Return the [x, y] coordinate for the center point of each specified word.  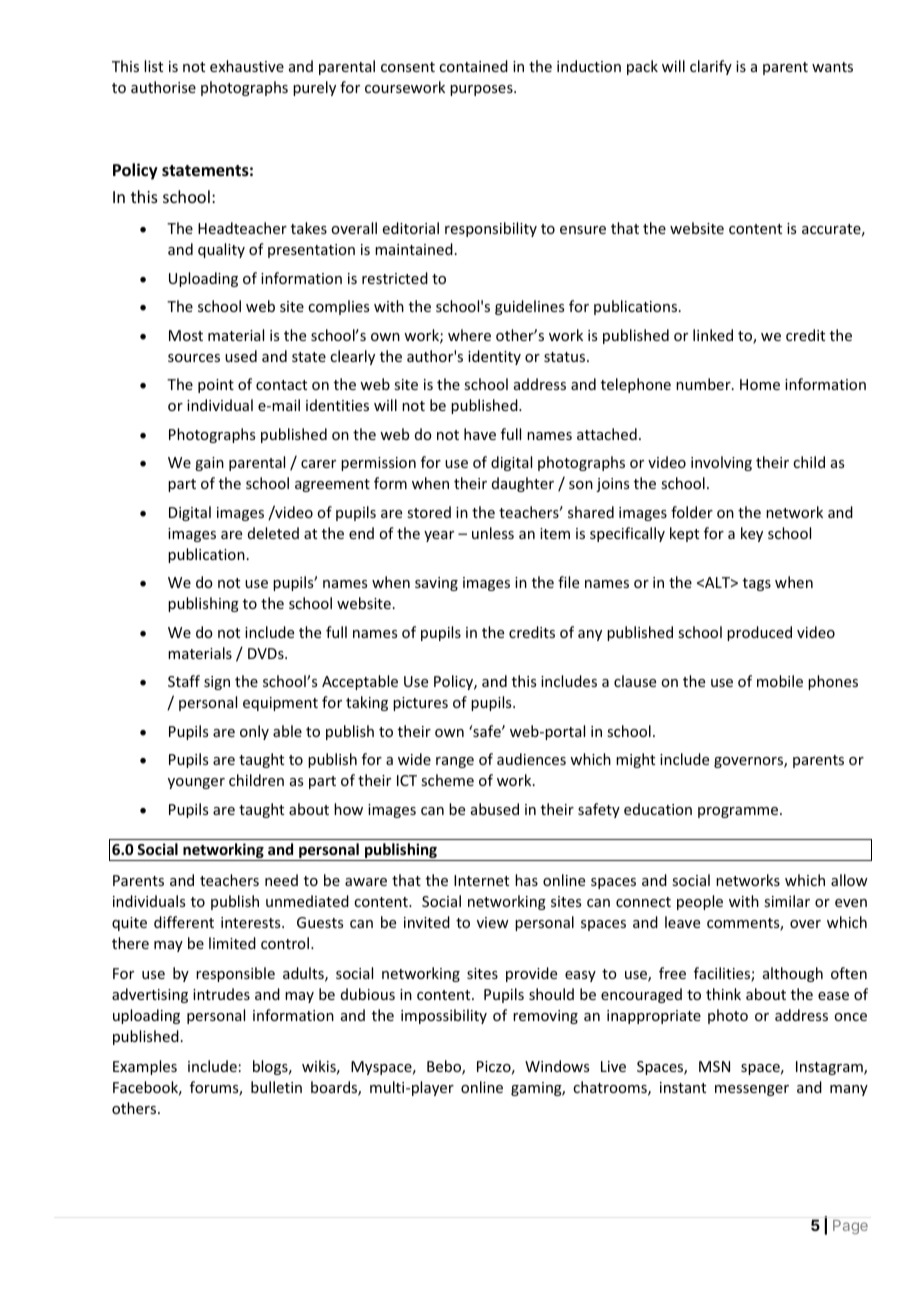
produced [759, 633]
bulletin [276, 1087]
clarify [711, 67]
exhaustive [247, 66]
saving [436, 584]
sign [217, 683]
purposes [482, 90]
